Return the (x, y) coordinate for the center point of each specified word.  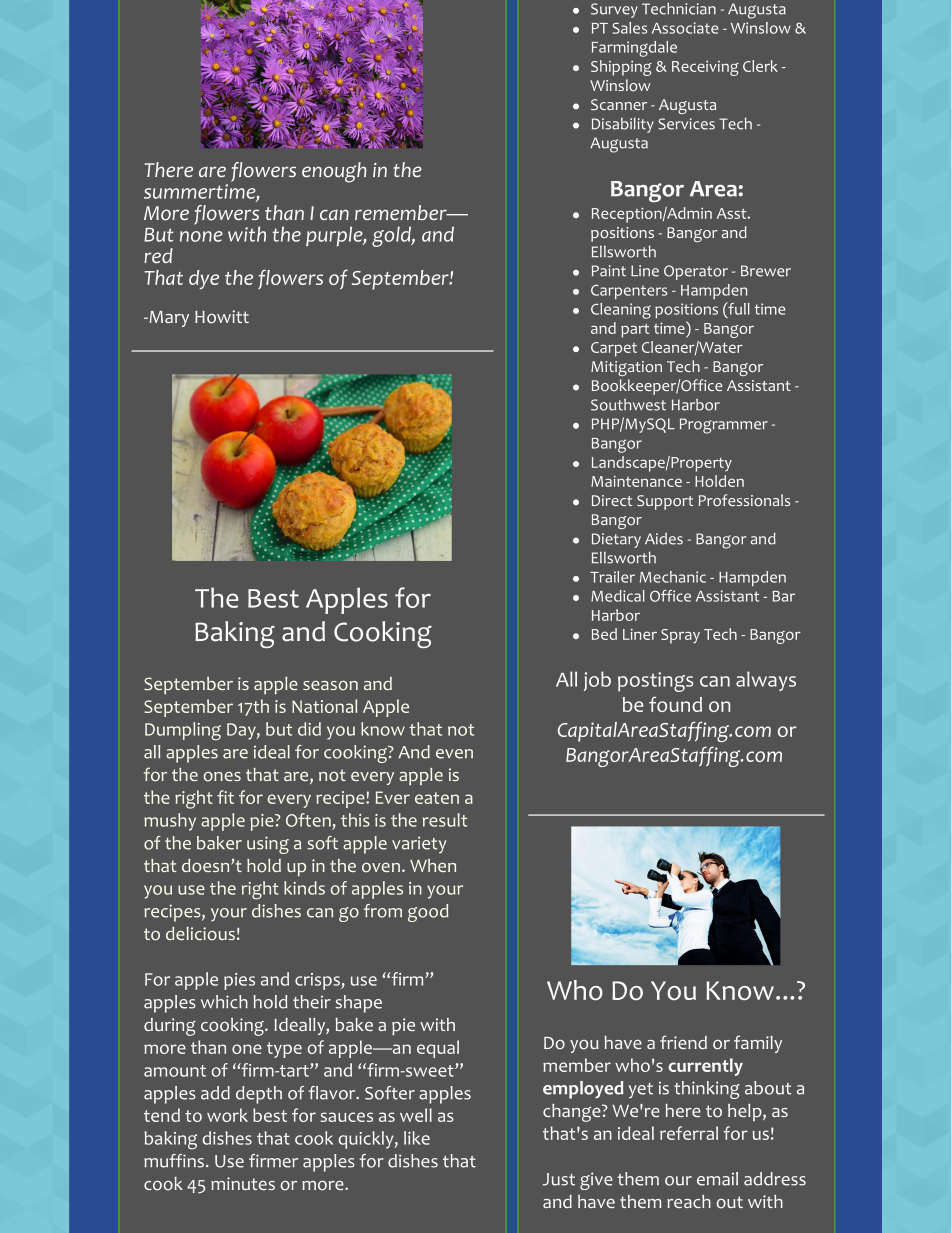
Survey (614, 10)
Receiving (705, 68)
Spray (680, 636)
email (717, 1179)
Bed (604, 634)
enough (334, 172)
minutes (243, 1183)
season (330, 686)
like (417, 1138)
